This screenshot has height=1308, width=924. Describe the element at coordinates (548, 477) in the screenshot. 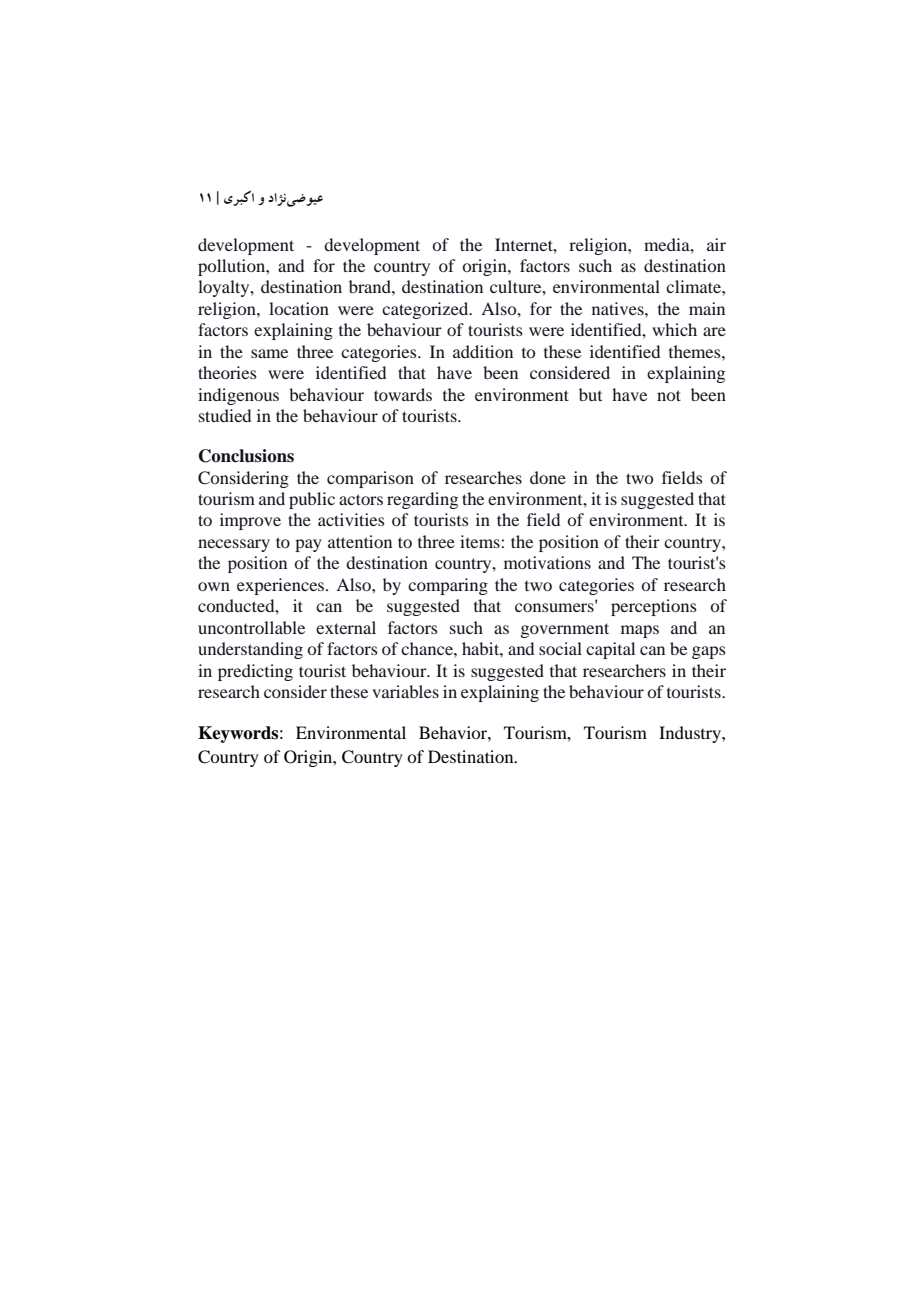

I see `done` at that location.
